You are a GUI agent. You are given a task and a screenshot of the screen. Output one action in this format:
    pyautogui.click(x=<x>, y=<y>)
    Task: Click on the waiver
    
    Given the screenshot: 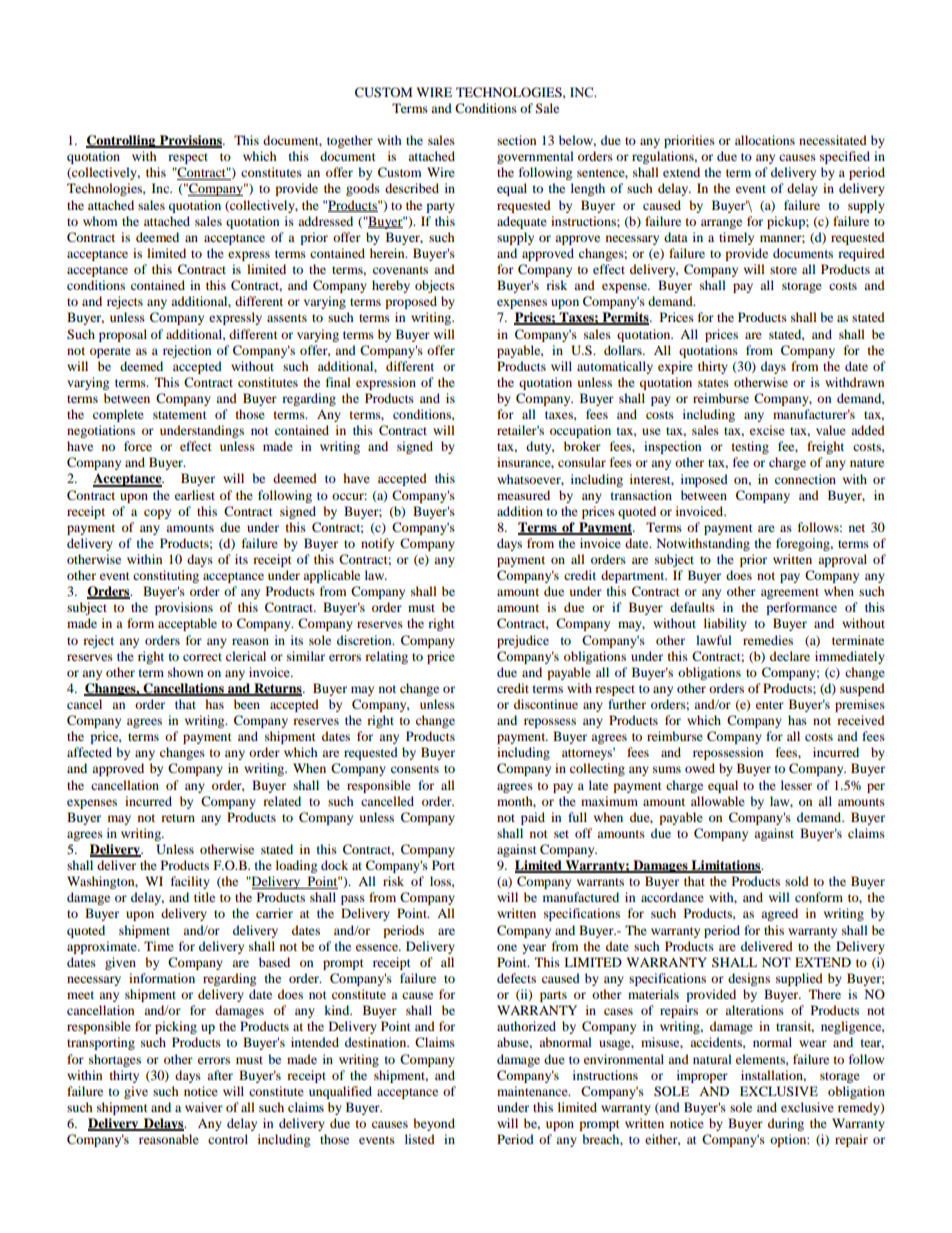 What is the action you would take?
    pyautogui.click(x=204, y=1107)
